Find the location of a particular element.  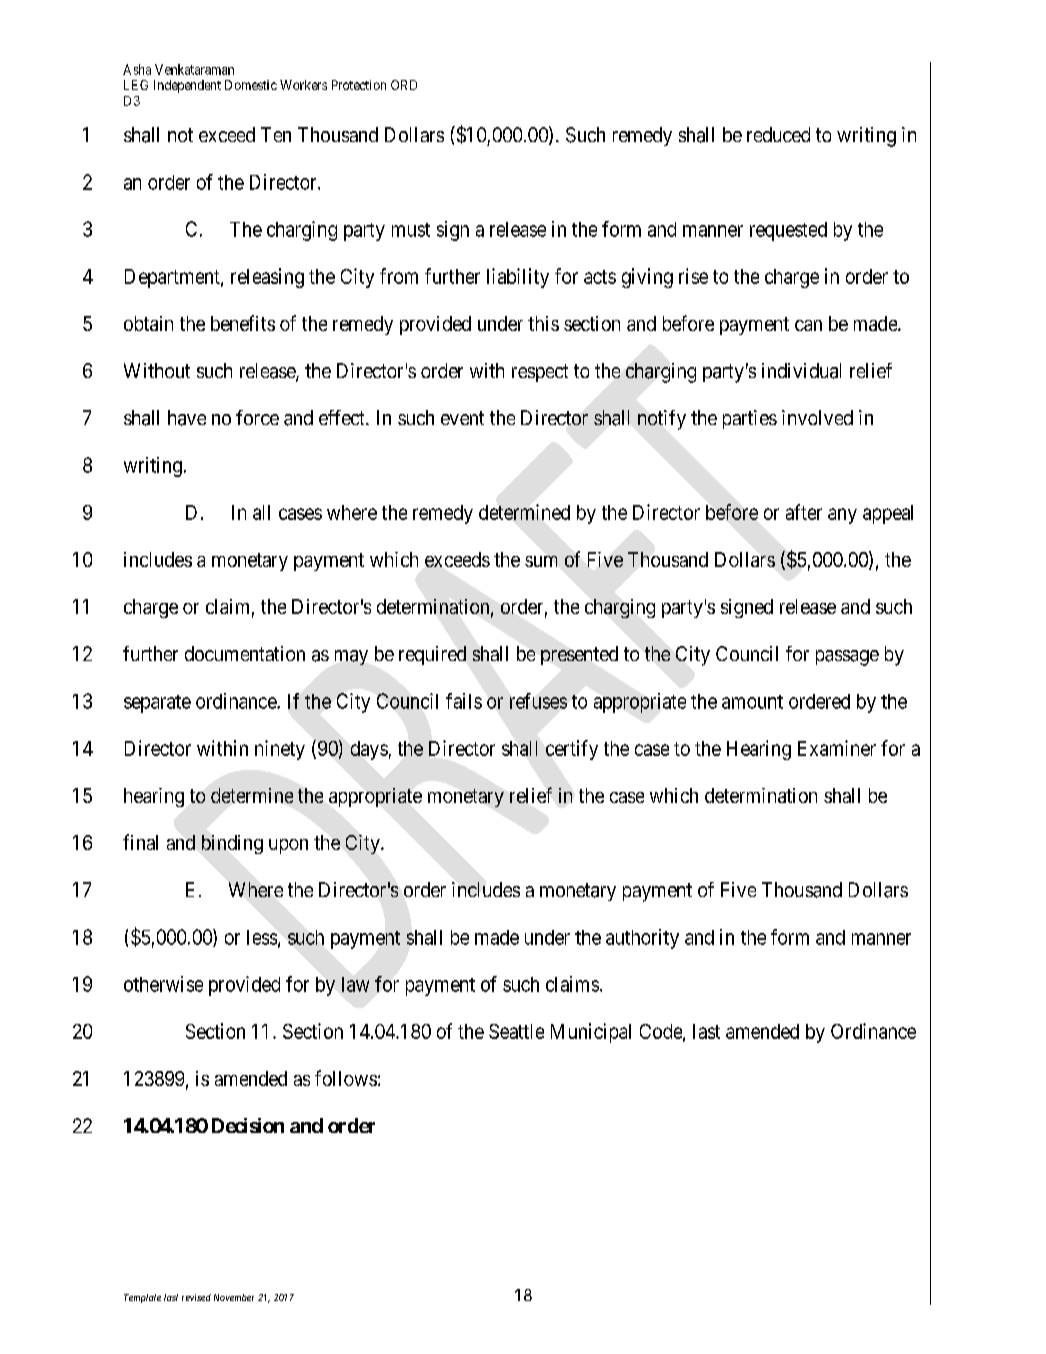

Domestic is located at coordinates (251, 85).
